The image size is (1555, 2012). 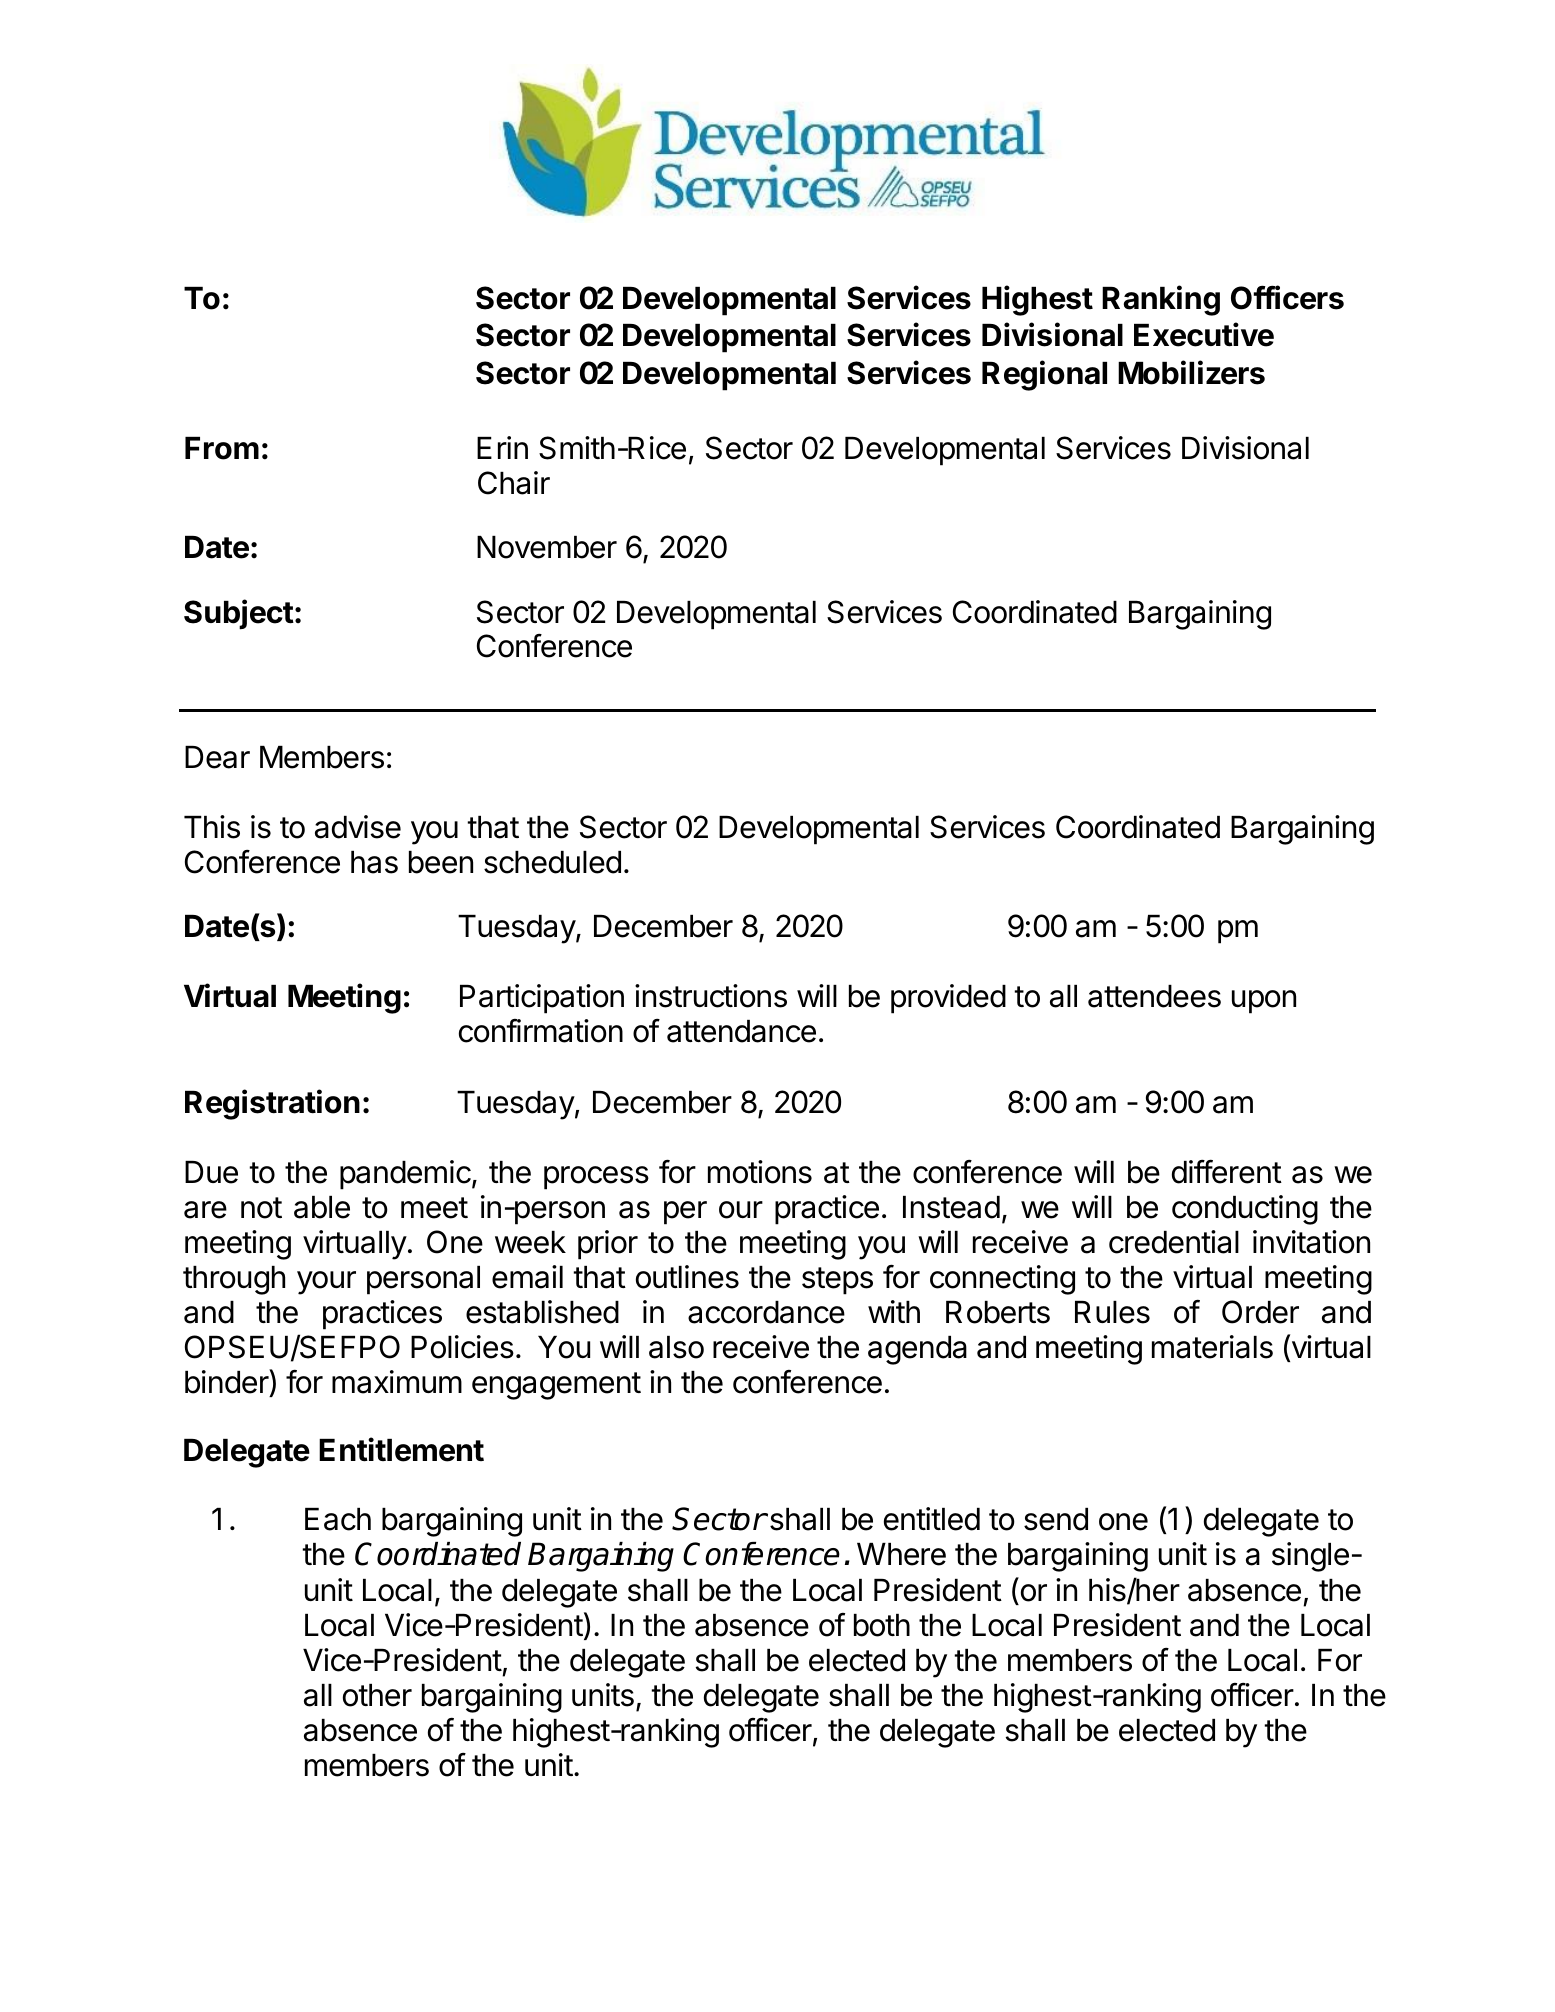 I want to click on Erin, so click(x=502, y=447).
